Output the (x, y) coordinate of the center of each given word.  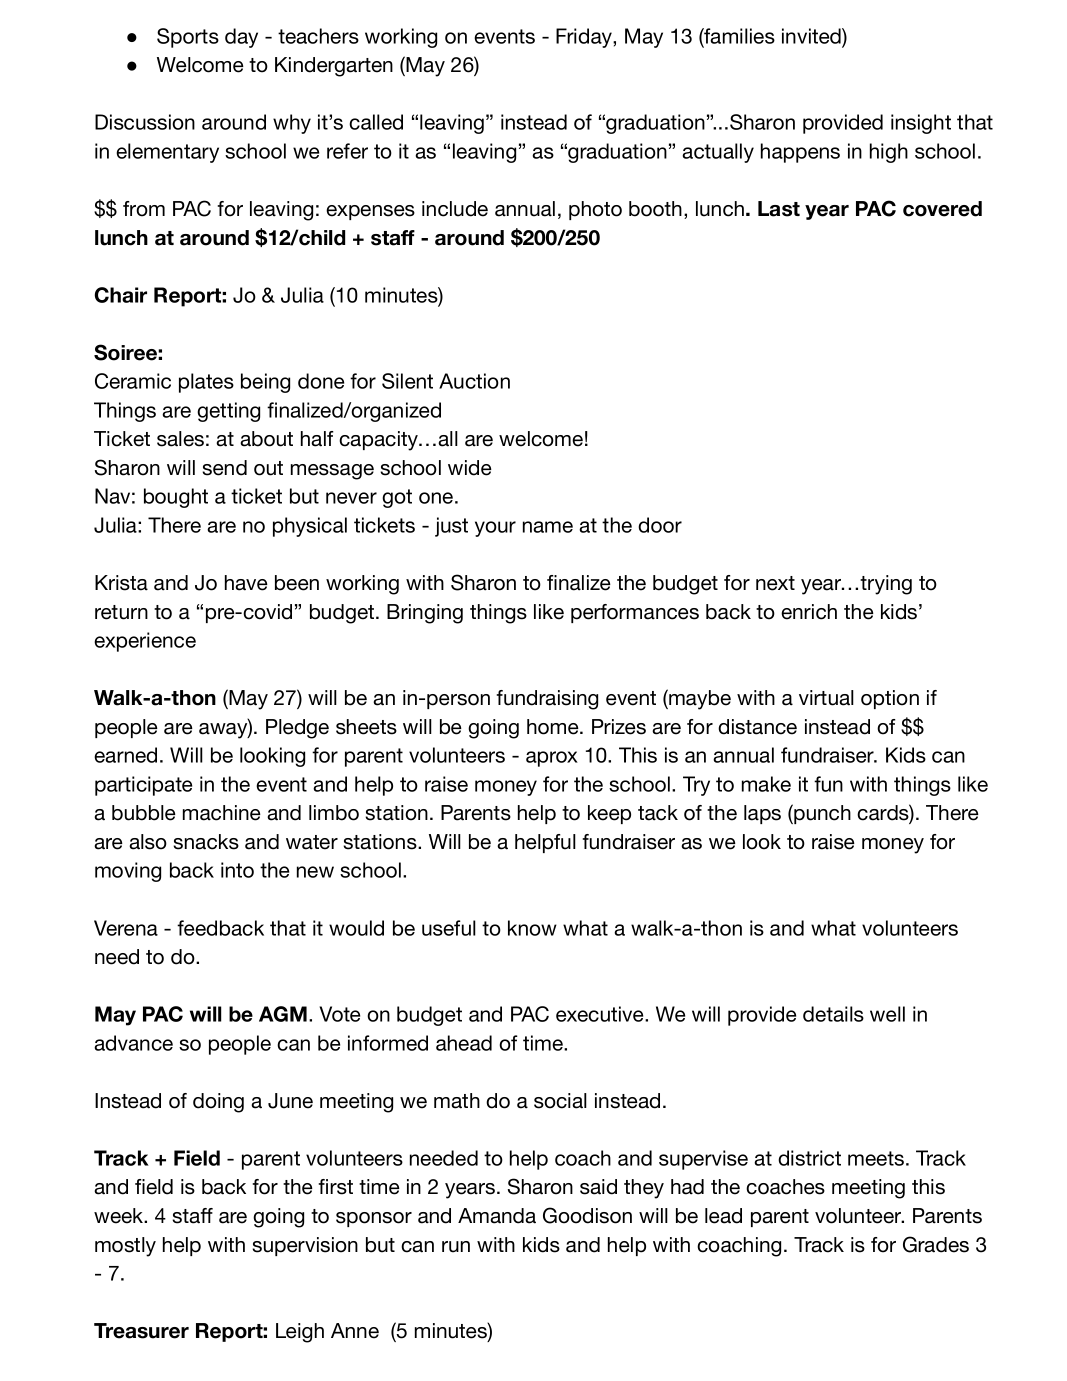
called (376, 122)
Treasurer (141, 1331)
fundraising (547, 700)
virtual (826, 698)
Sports (188, 38)
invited (812, 36)
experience (145, 642)
